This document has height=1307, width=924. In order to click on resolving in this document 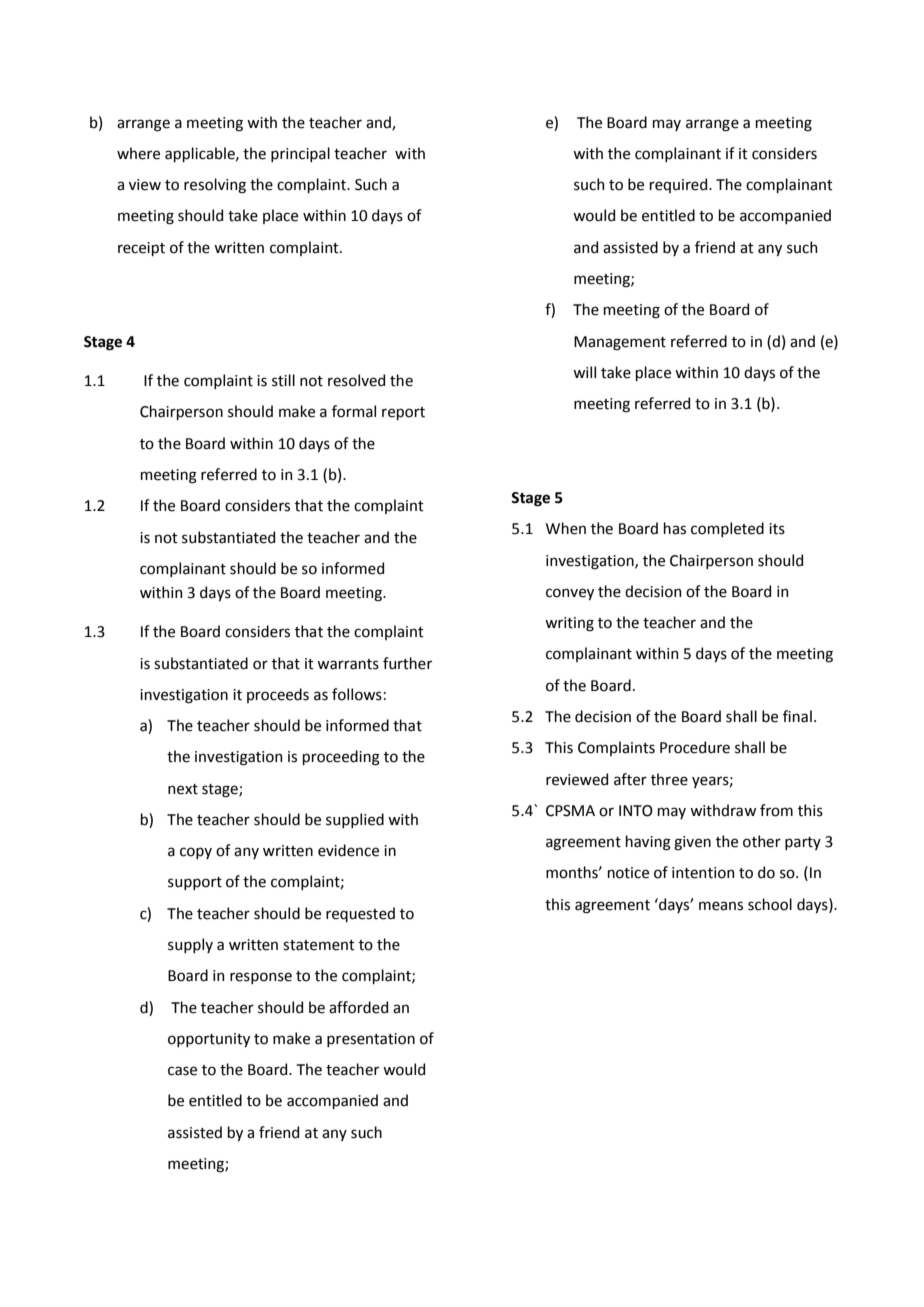, I will do `click(215, 186)`.
